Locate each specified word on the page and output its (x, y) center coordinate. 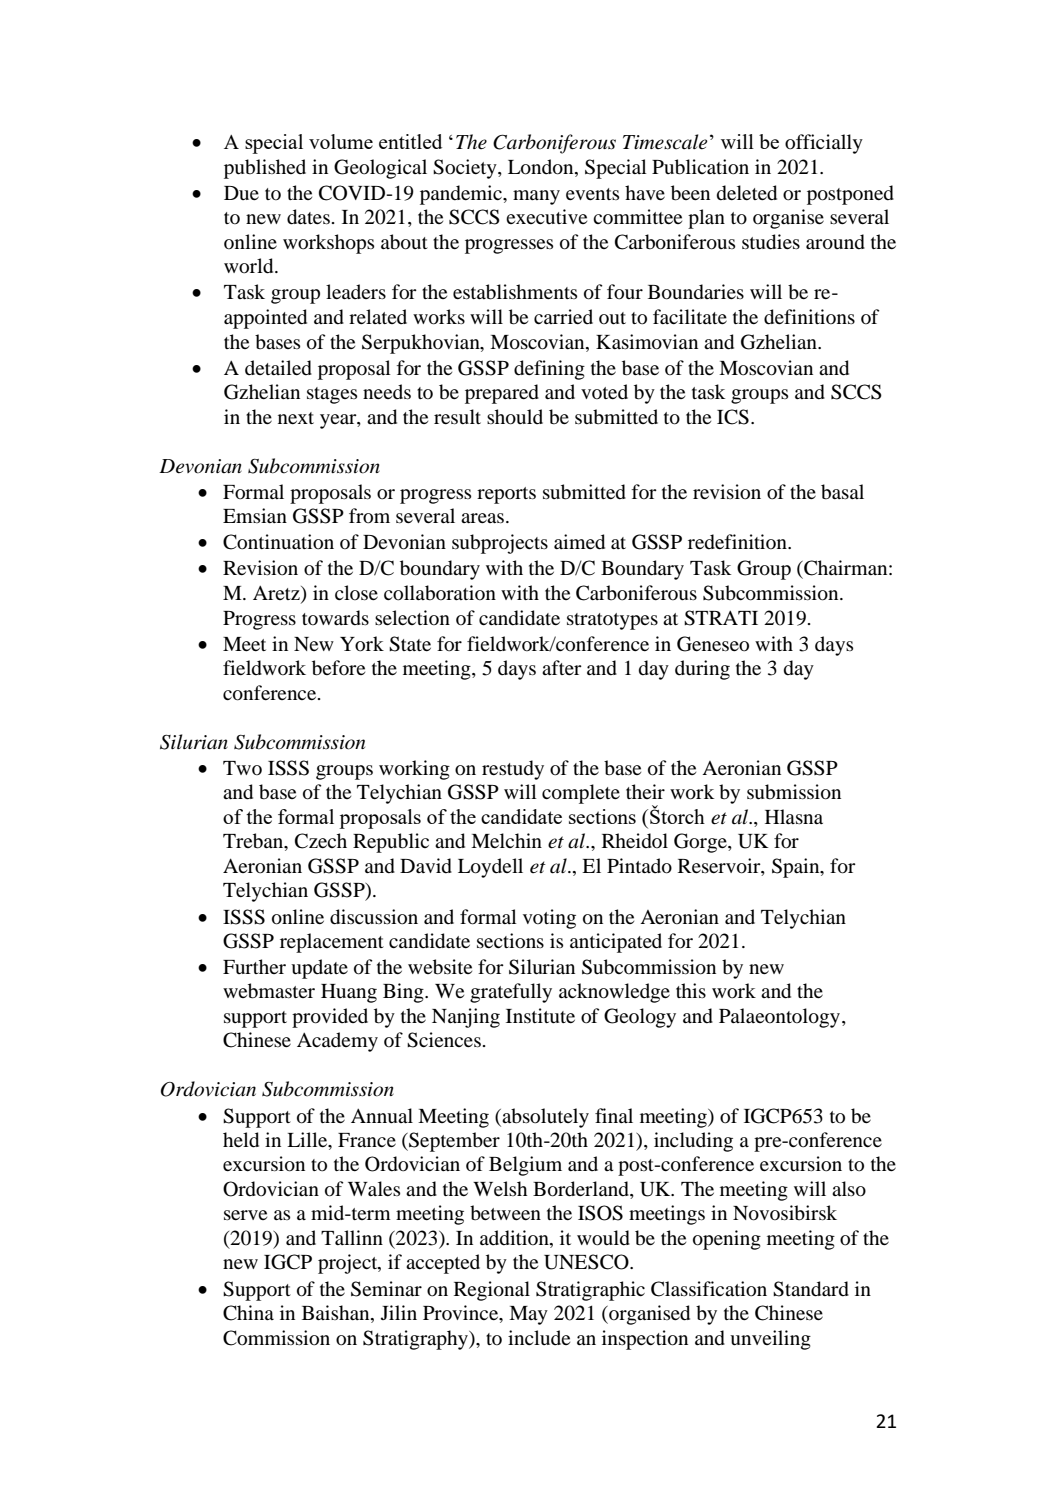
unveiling (770, 1340)
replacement (332, 943)
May (528, 1315)
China (248, 1313)
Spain (797, 868)
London (542, 167)
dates (308, 217)
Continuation (278, 542)
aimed (579, 542)
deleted (747, 193)
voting (549, 919)
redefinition (738, 542)
